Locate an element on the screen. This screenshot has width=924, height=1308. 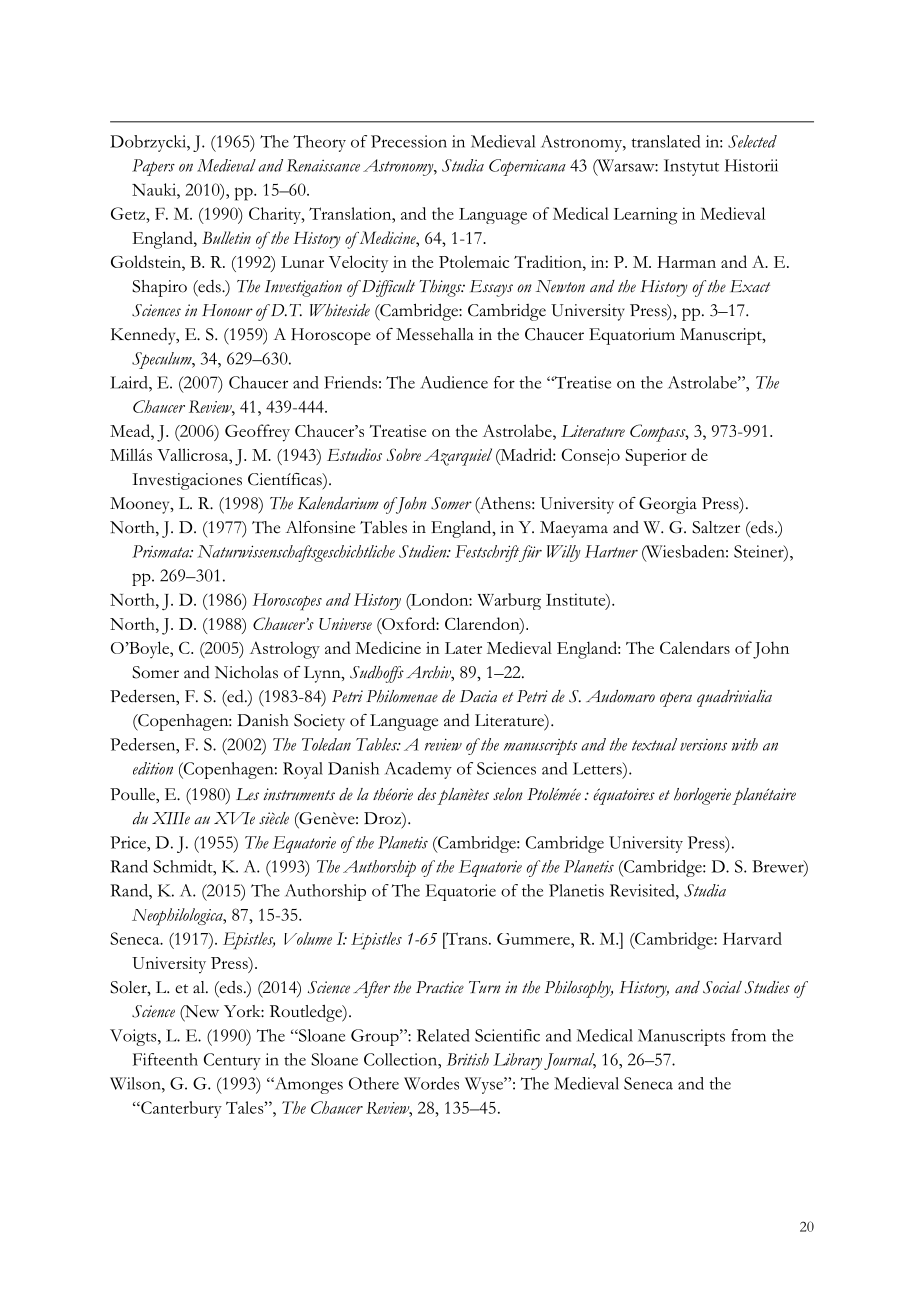
Nicholas is located at coordinates (246, 672).
